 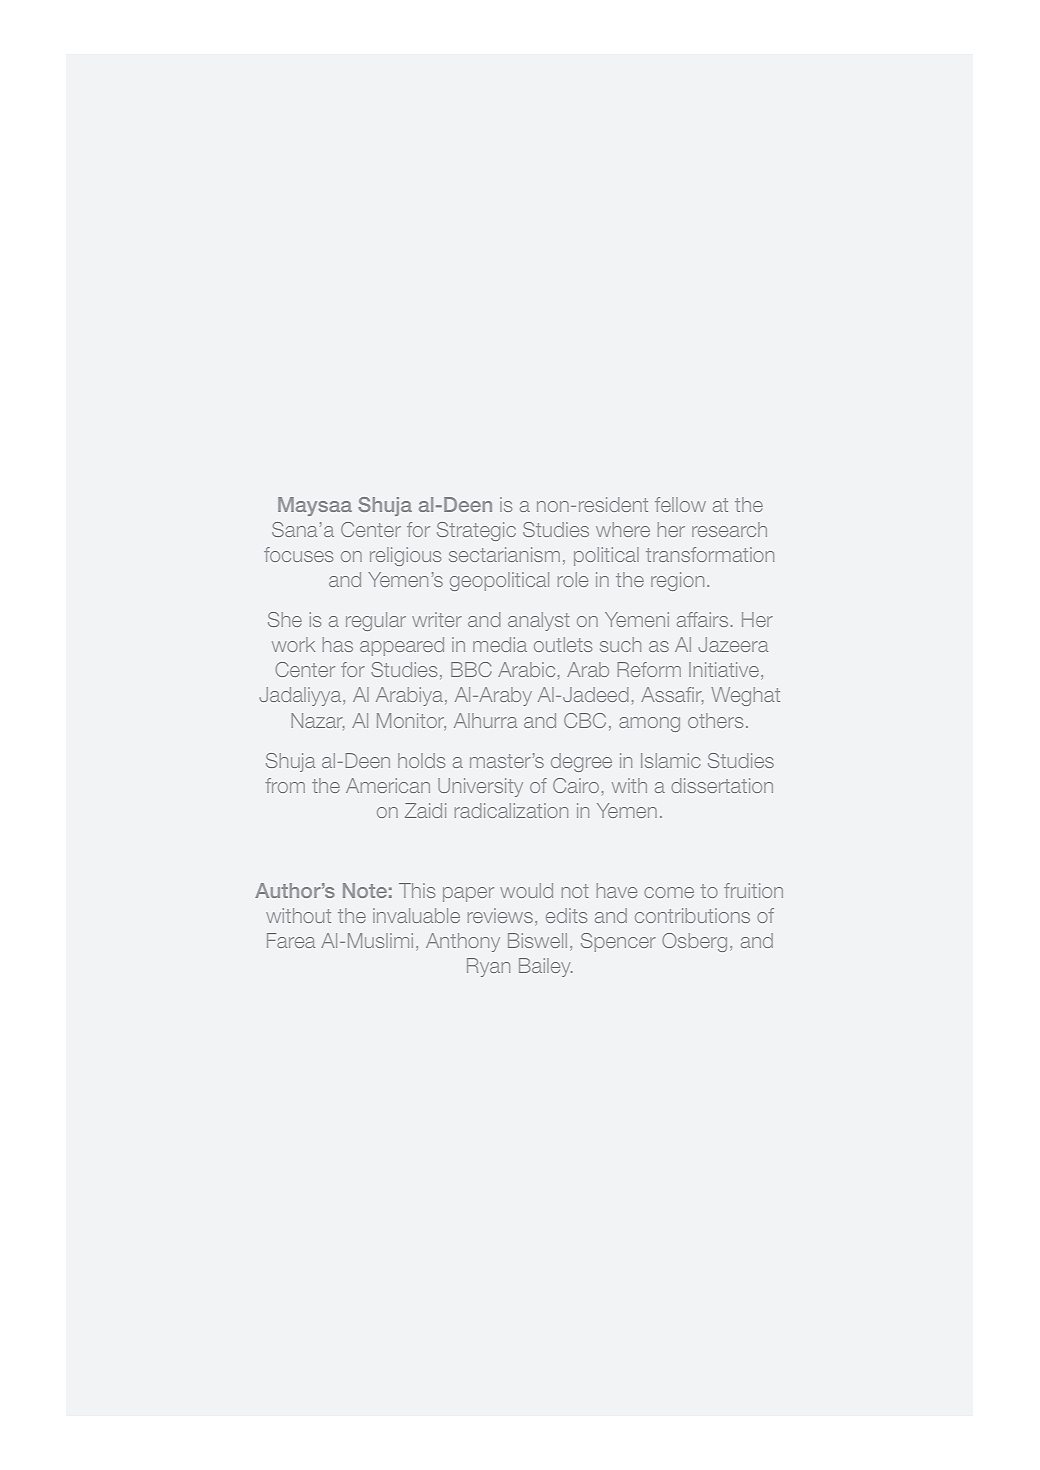 I want to click on Strategic, so click(x=476, y=531).
